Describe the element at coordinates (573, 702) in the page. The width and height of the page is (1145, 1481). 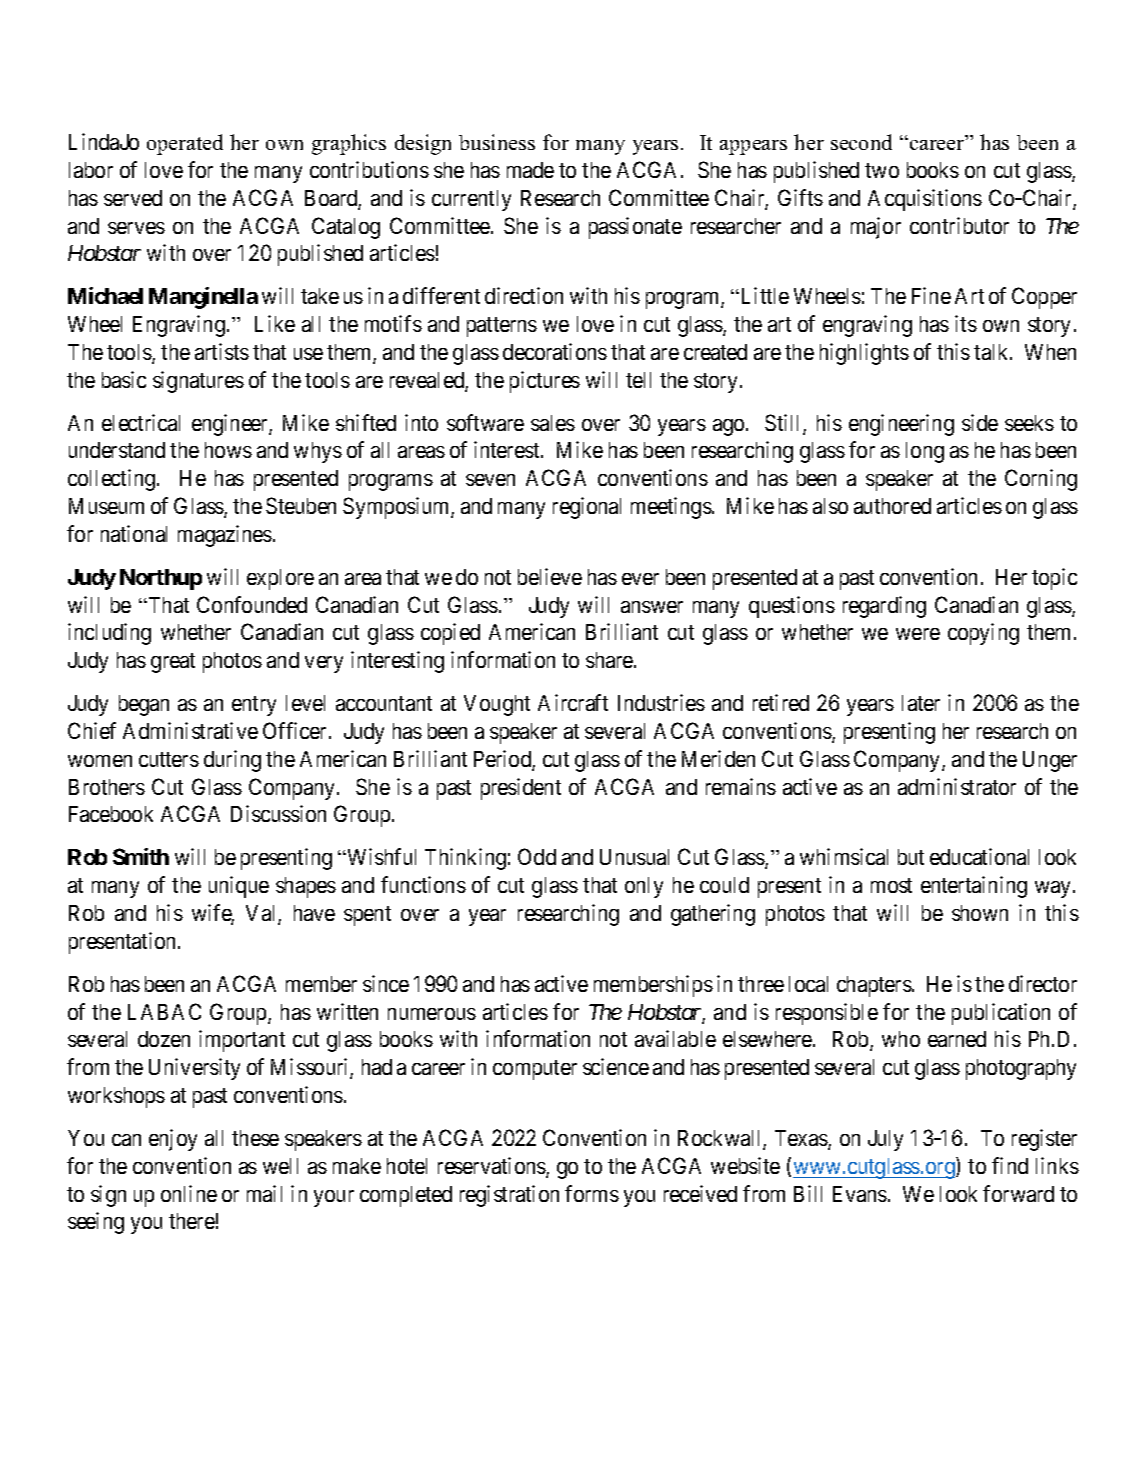
I see `Aircraft` at that location.
